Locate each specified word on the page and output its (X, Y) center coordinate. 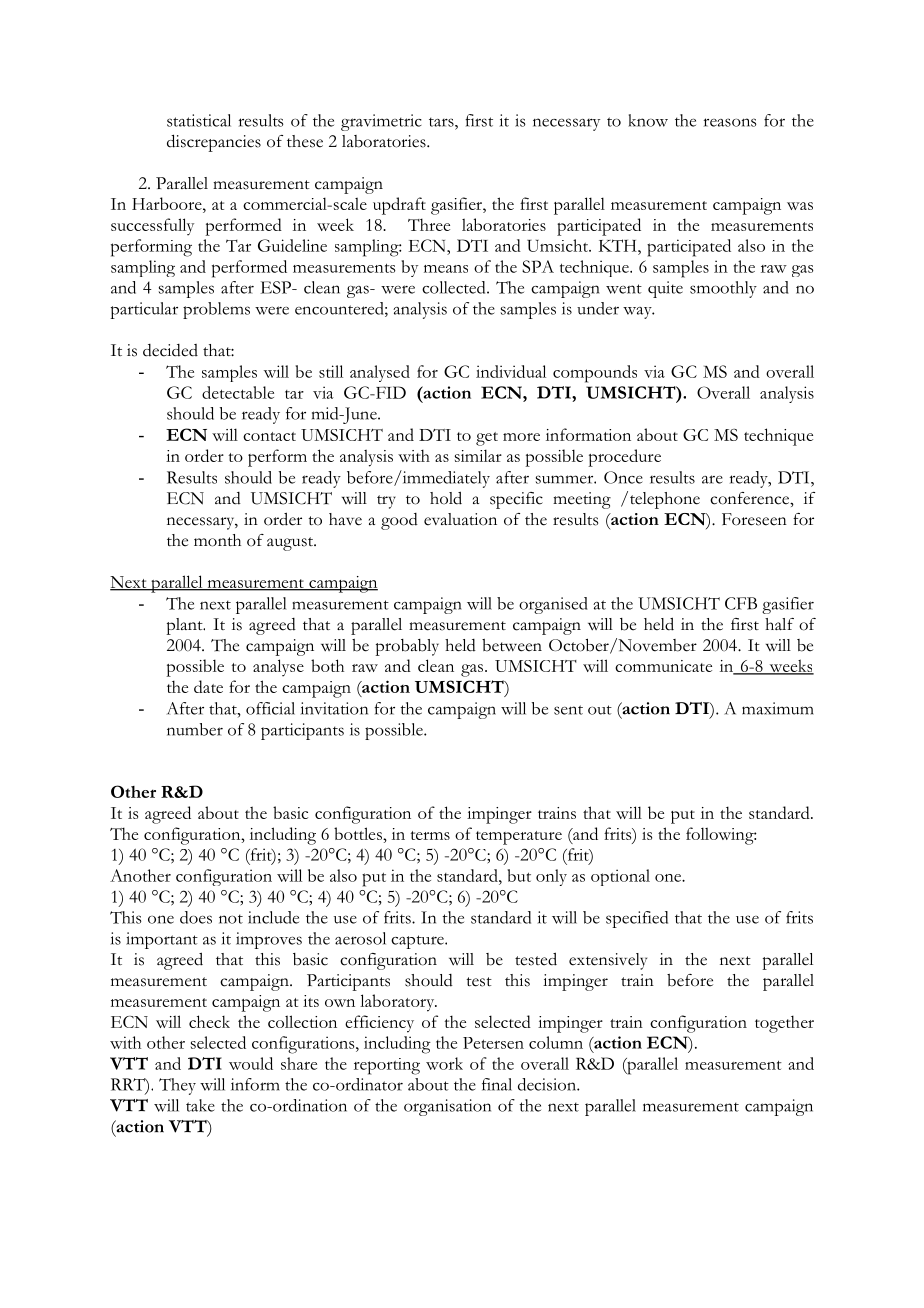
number (195, 729)
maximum (778, 708)
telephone (663, 500)
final (497, 1084)
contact (269, 436)
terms (430, 835)
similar (478, 455)
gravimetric (381, 122)
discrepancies (214, 143)
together (784, 1024)
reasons (730, 122)
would (251, 1063)
